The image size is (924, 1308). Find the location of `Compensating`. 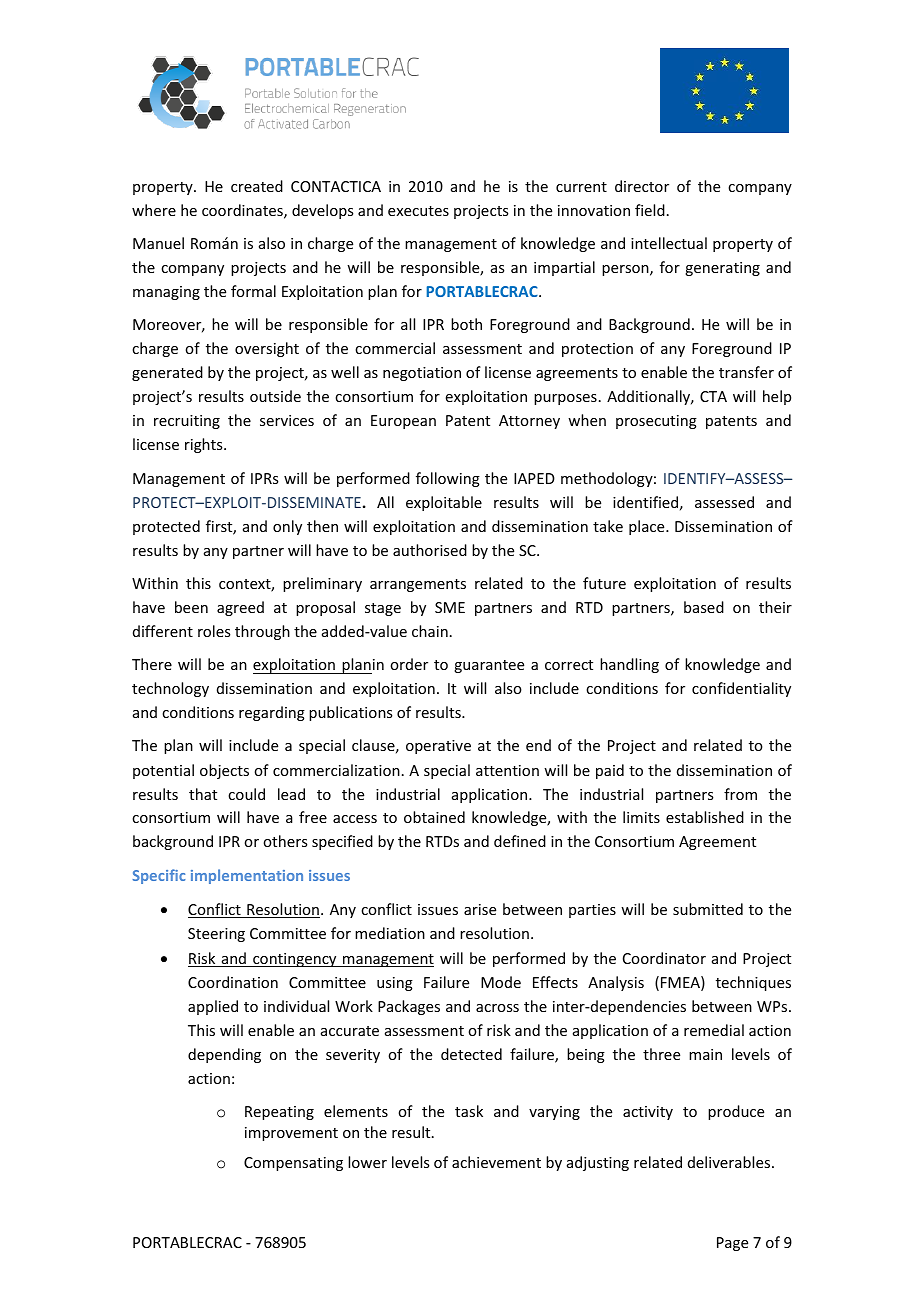

Compensating is located at coordinates (293, 1164).
